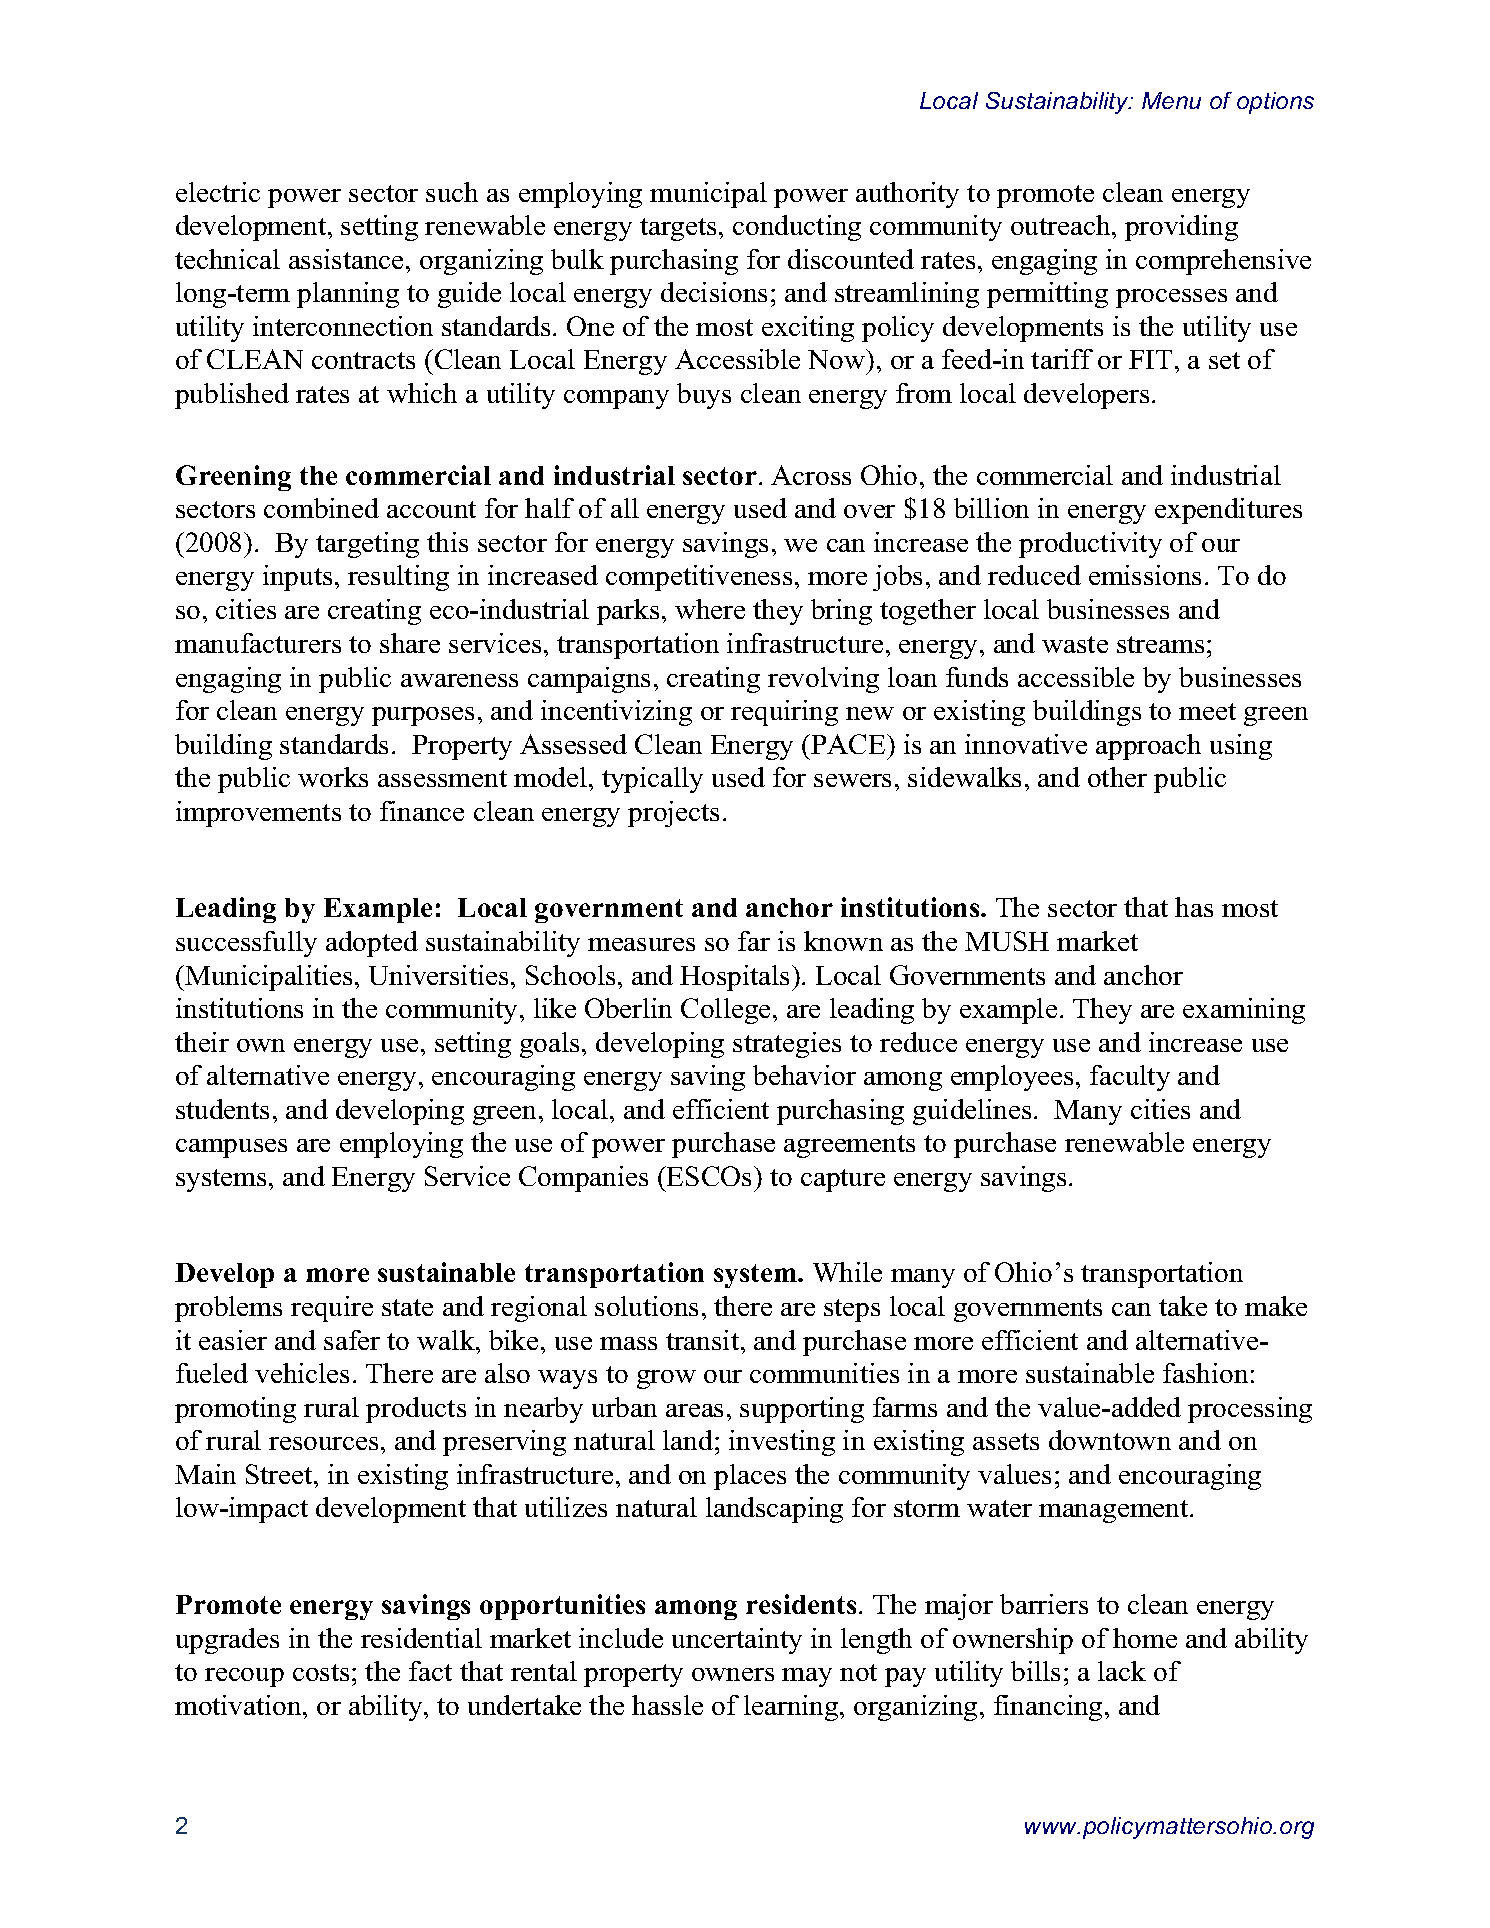  What do you see at coordinates (843, 1180) in the document?
I see `capture` at bounding box center [843, 1180].
